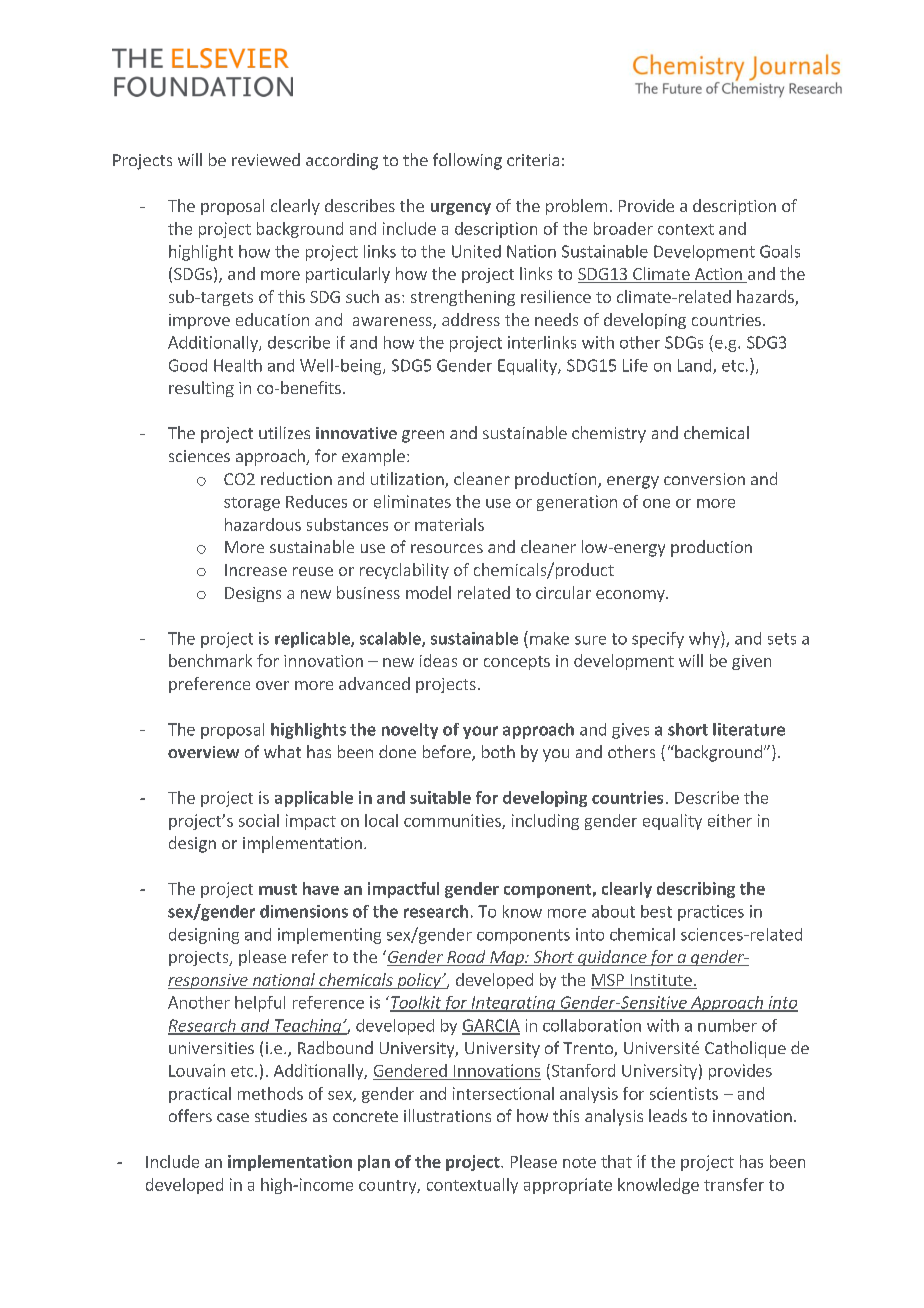  What do you see at coordinates (266, 159) in the screenshot?
I see `reviewed` at bounding box center [266, 159].
